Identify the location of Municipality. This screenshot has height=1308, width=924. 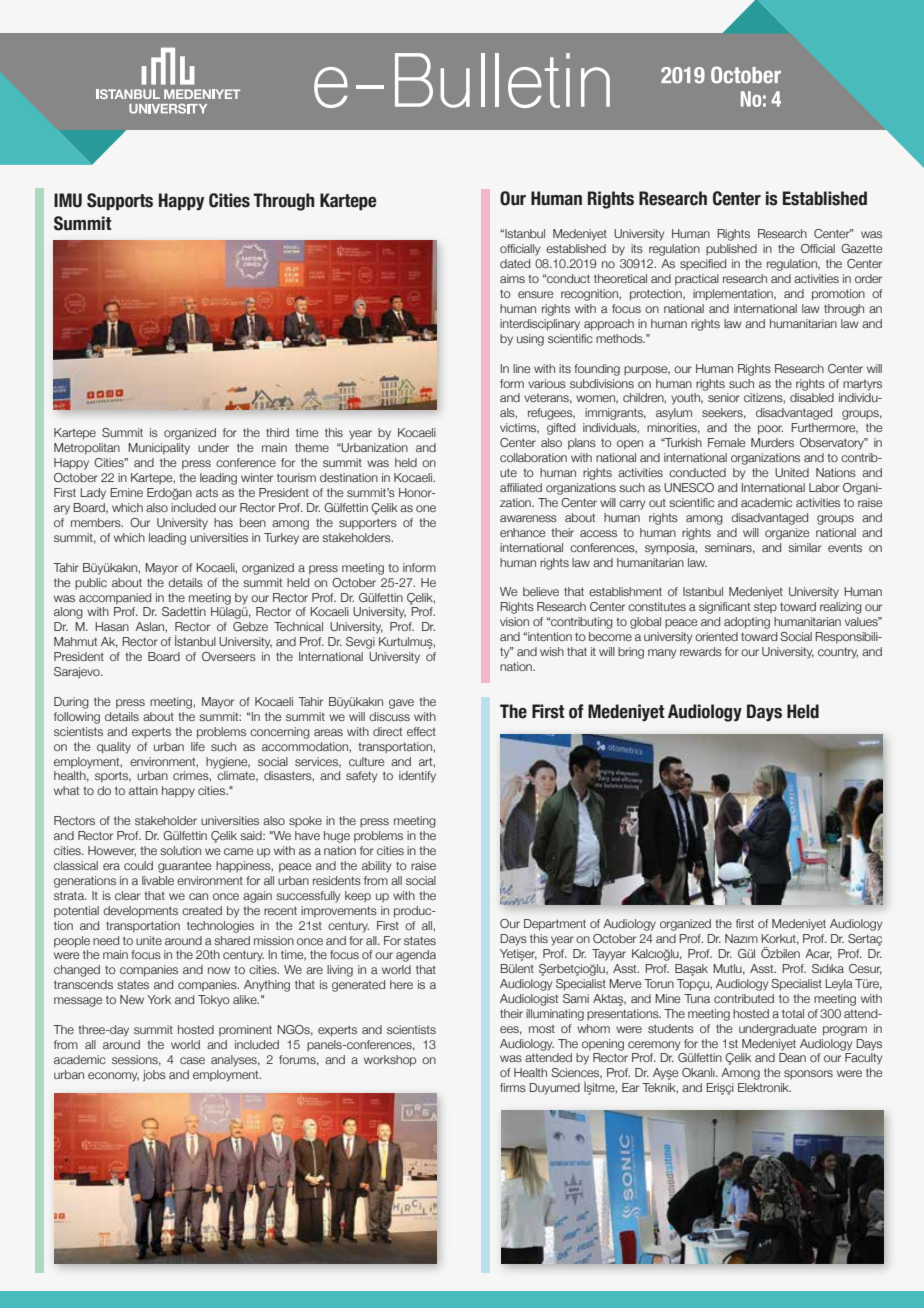
(159, 449).
